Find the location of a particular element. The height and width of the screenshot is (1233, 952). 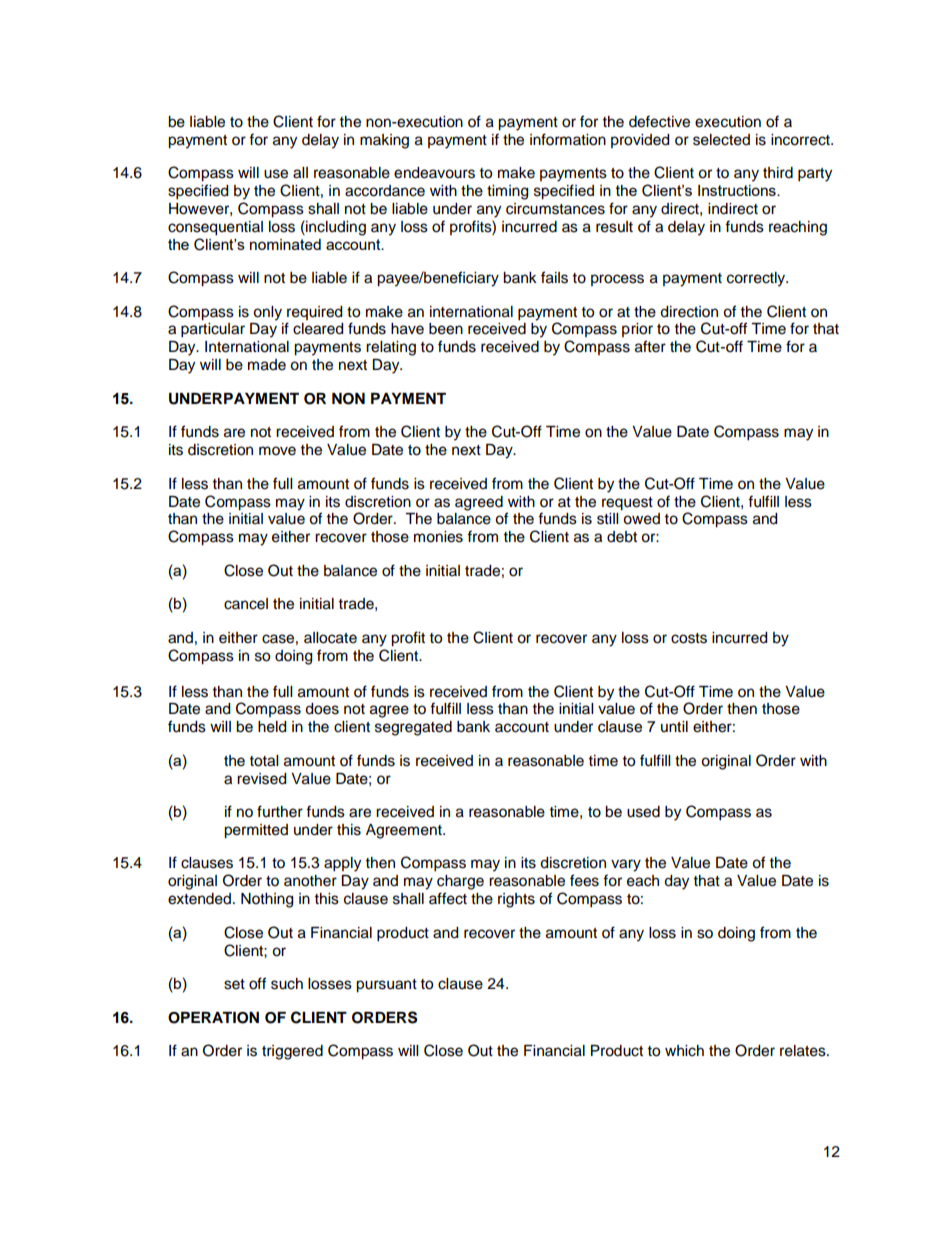

charge is located at coordinates (460, 882).
